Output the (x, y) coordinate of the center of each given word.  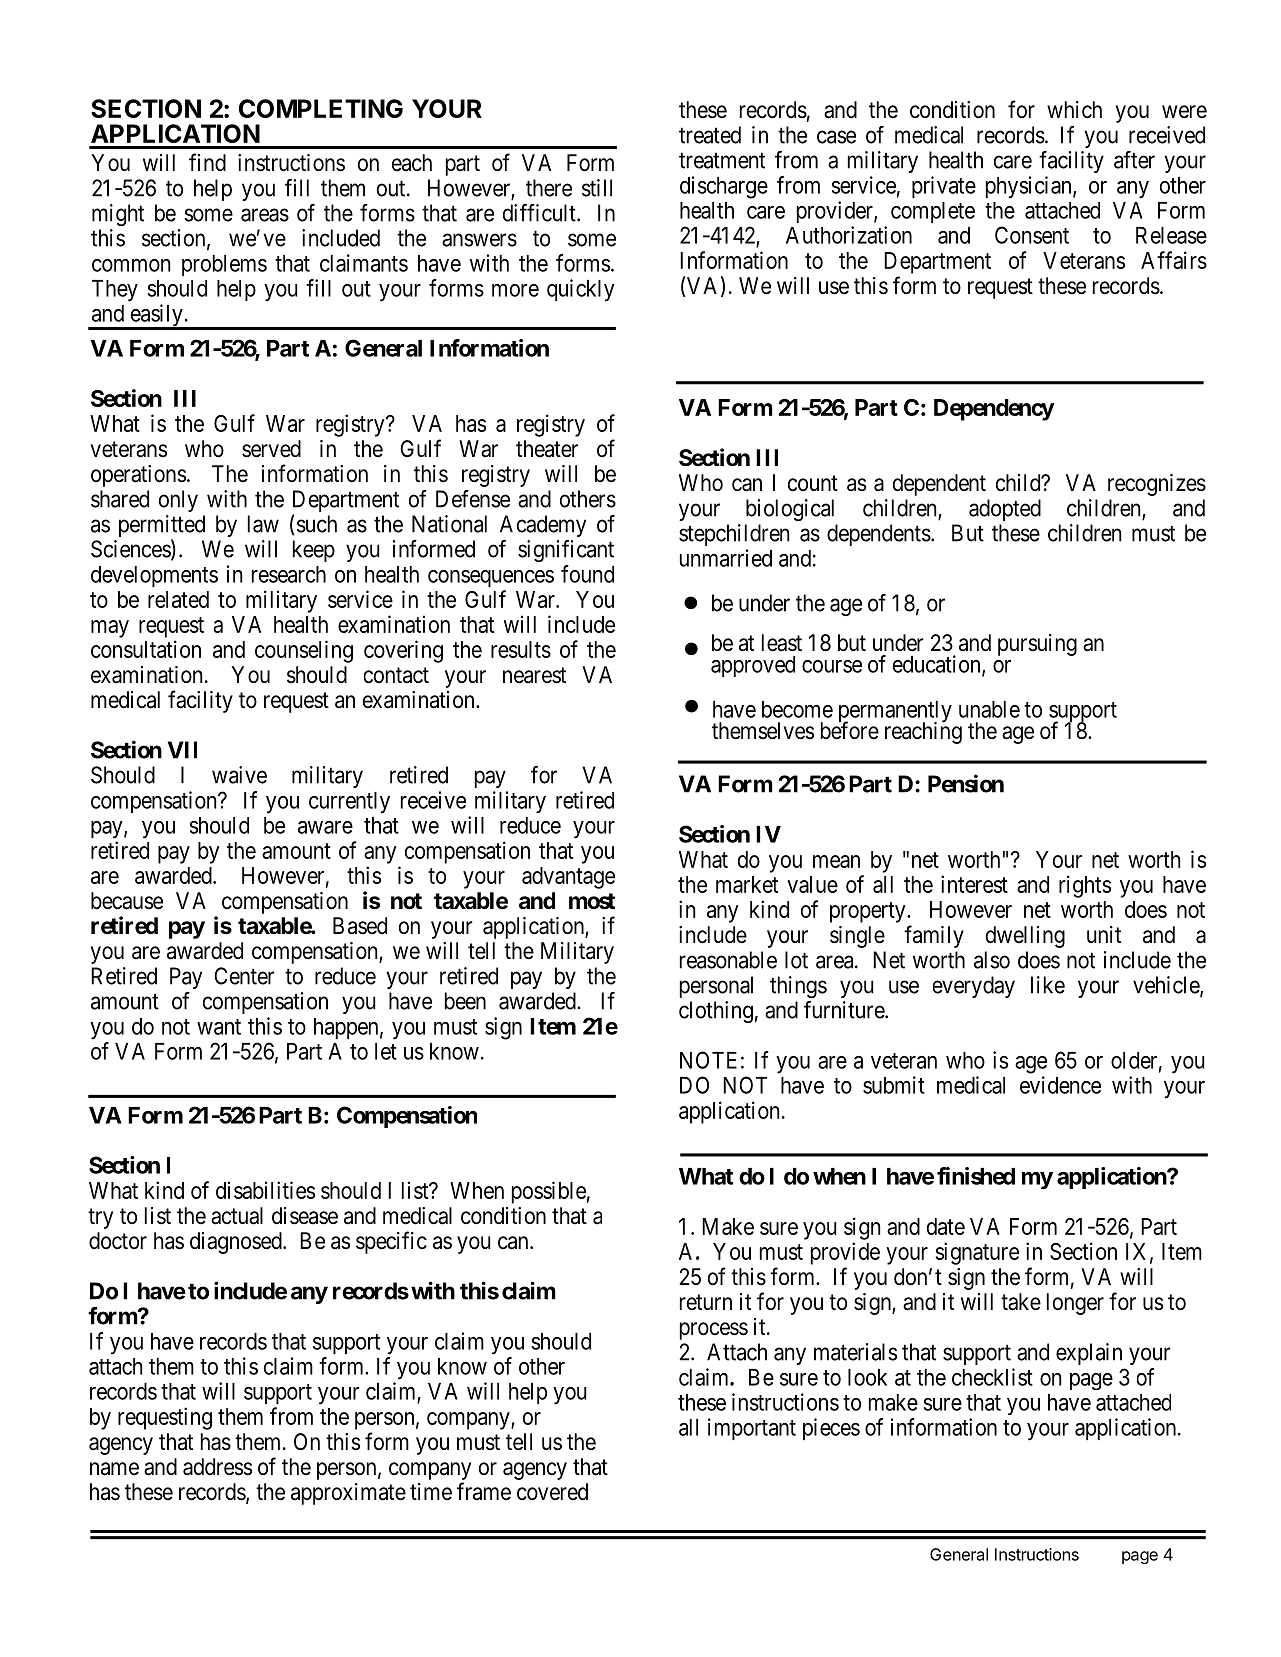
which (1074, 110)
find (207, 162)
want (219, 1027)
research (289, 574)
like (1048, 985)
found (587, 574)
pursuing (1037, 645)
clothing (716, 1012)
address (217, 1467)
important (752, 1429)
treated (710, 135)
